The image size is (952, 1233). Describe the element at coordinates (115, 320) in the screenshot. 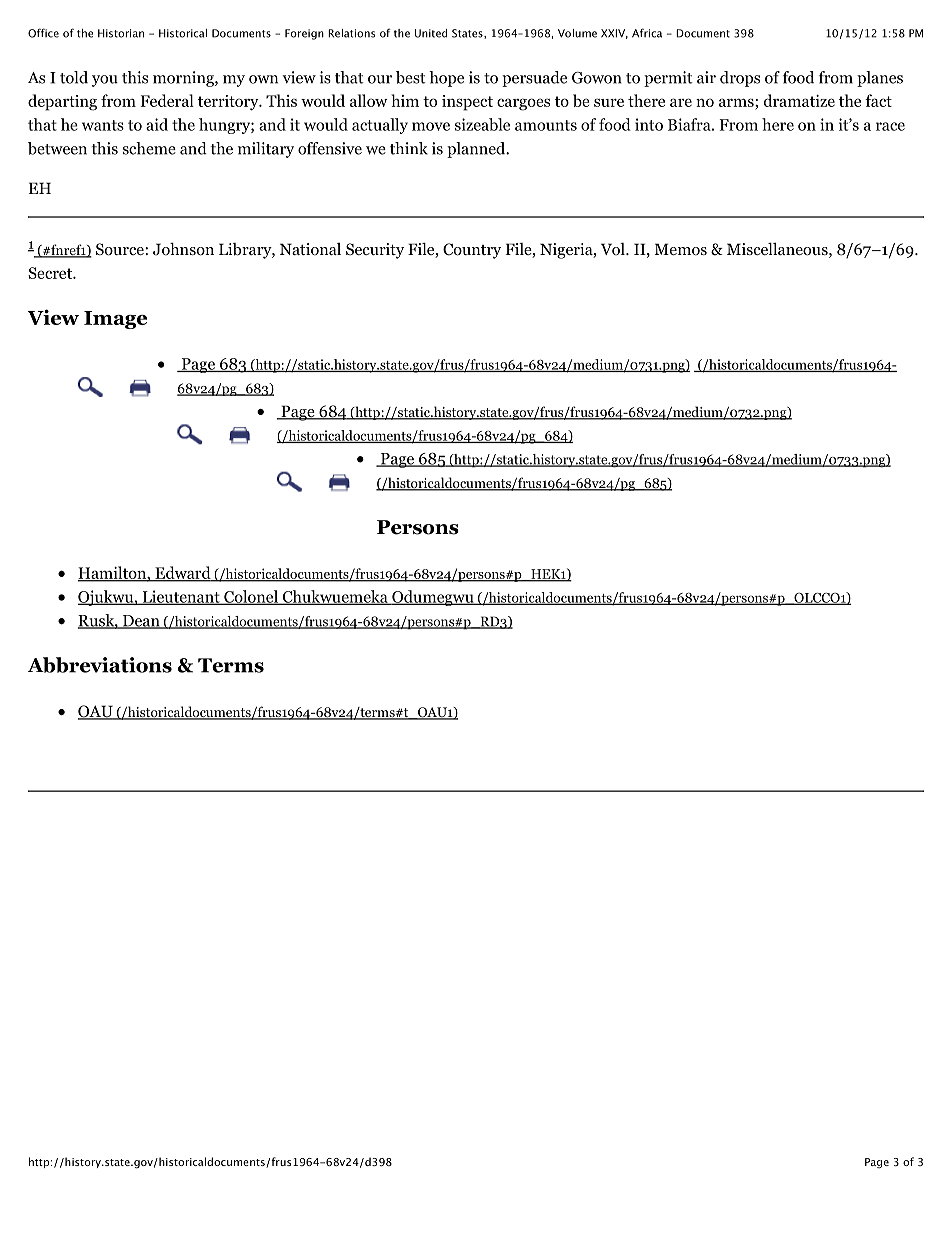

I see `Image` at that location.
